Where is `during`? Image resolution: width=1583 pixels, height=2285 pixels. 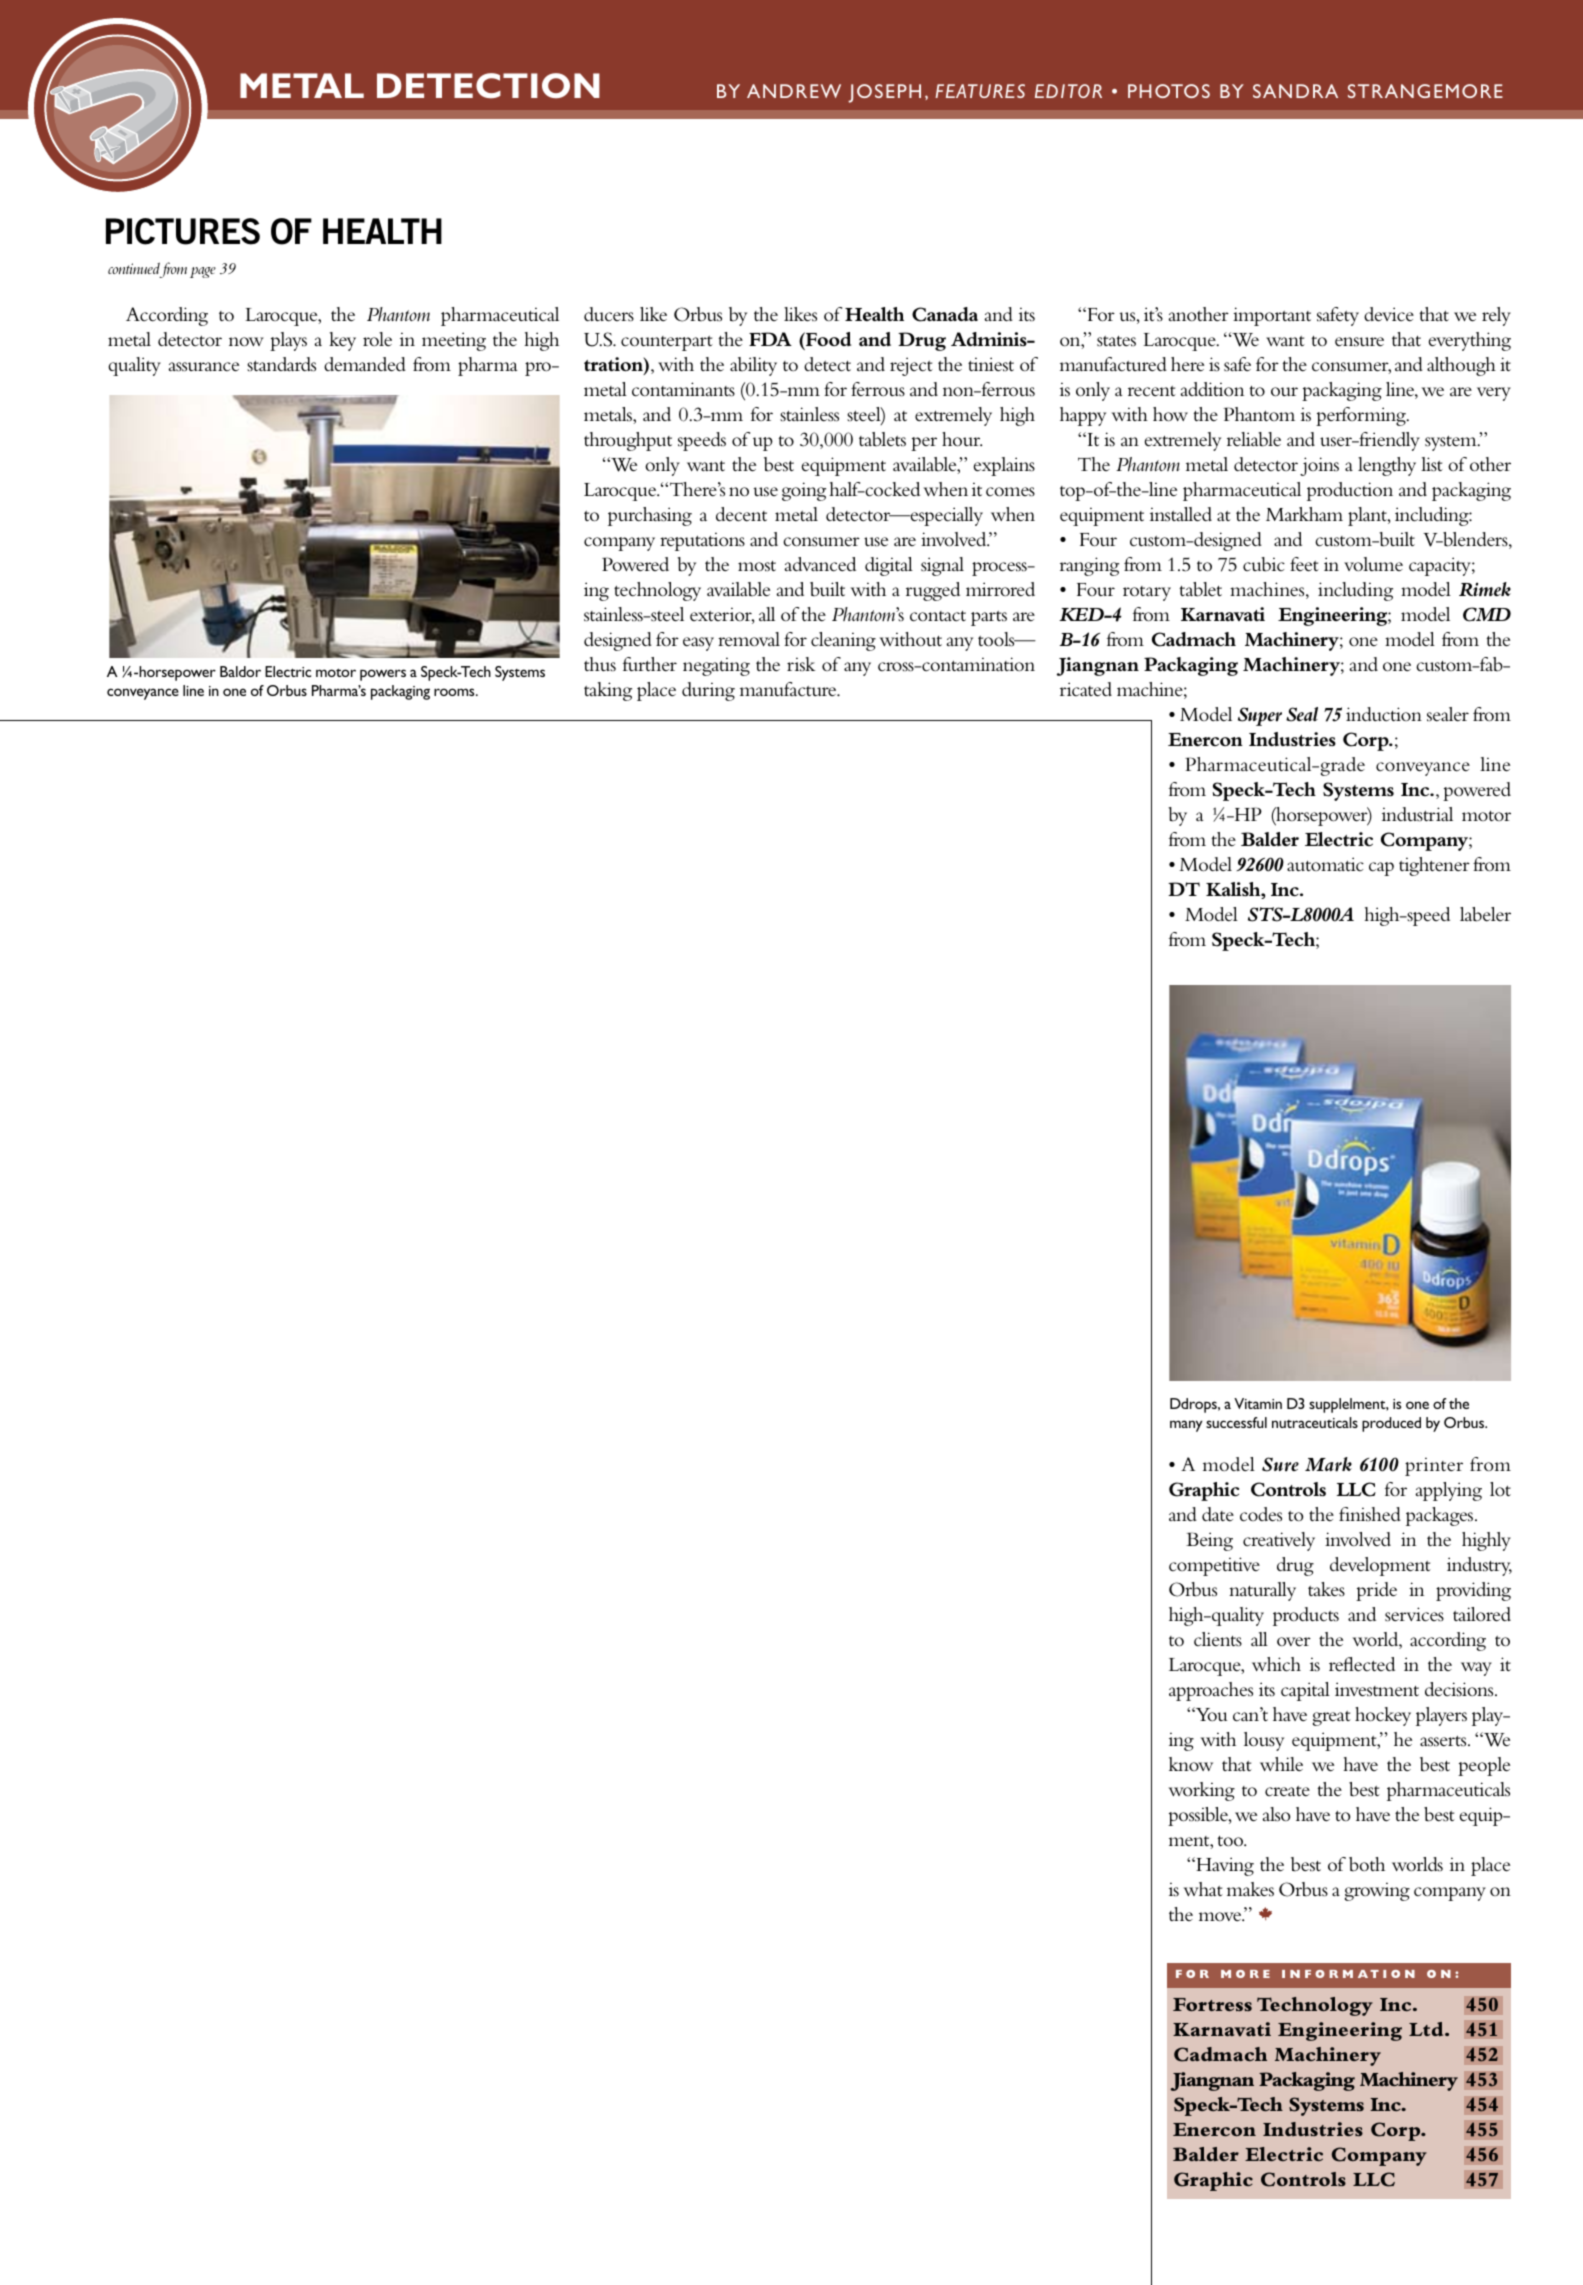
during is located at coordinates (708, 691).
